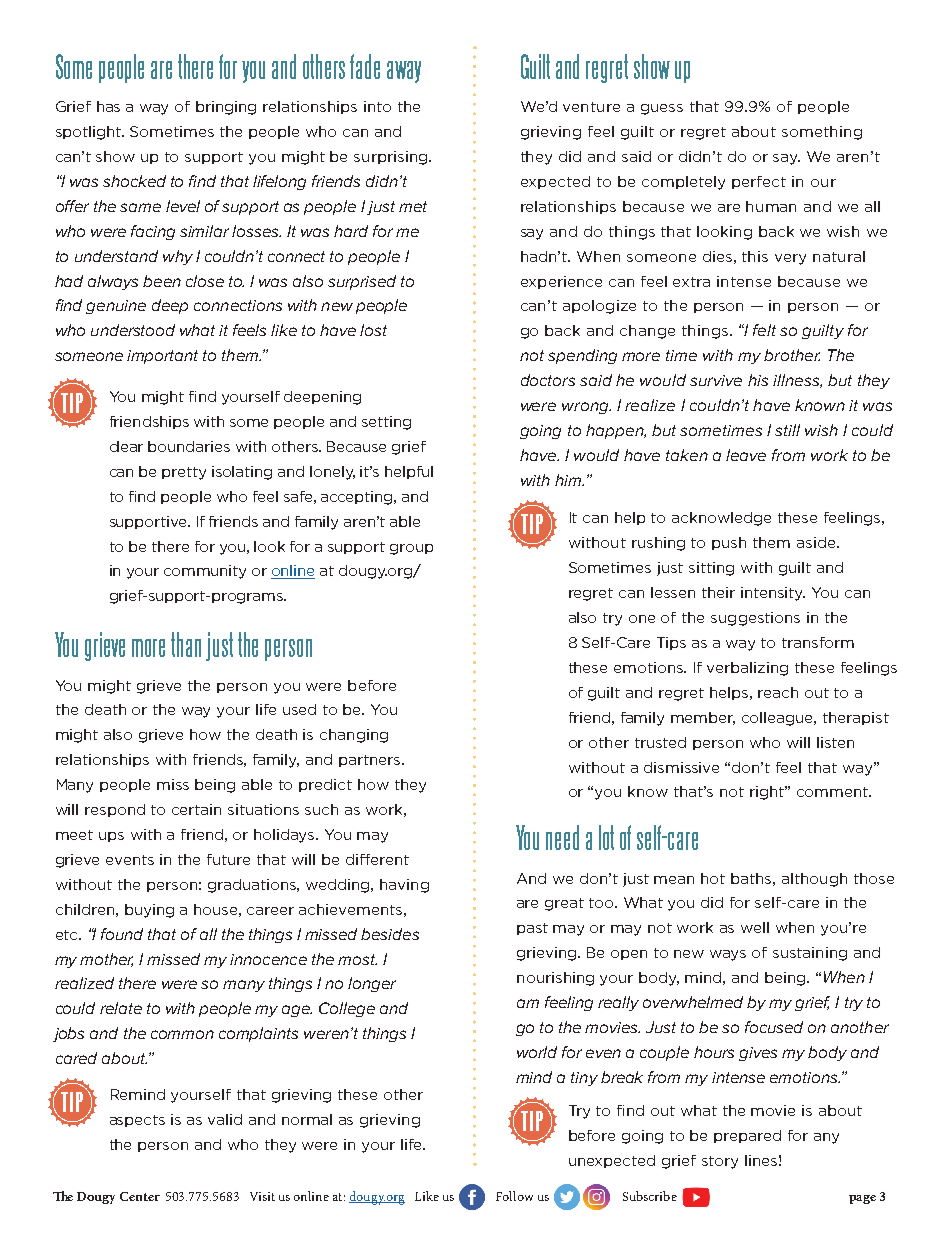  Describe the element at coordinates (411, 549) in the image. I see `group` at that location.
